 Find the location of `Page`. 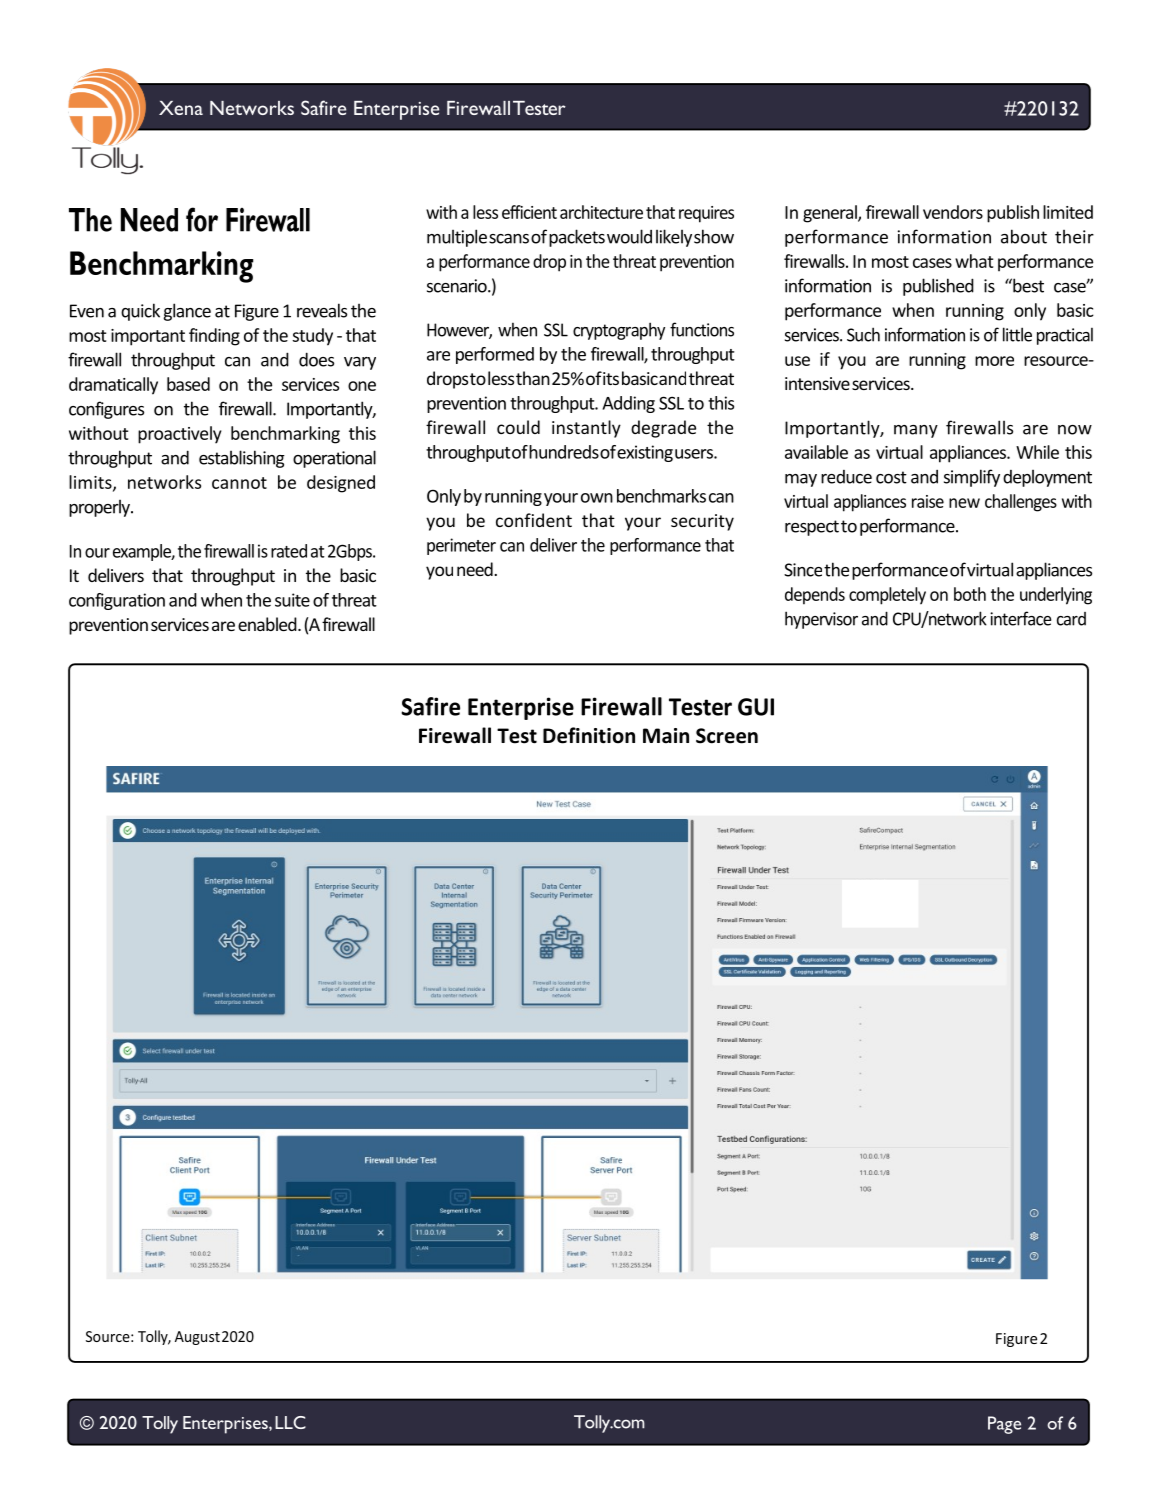

Page is located at coordinates (1004, 1425).
